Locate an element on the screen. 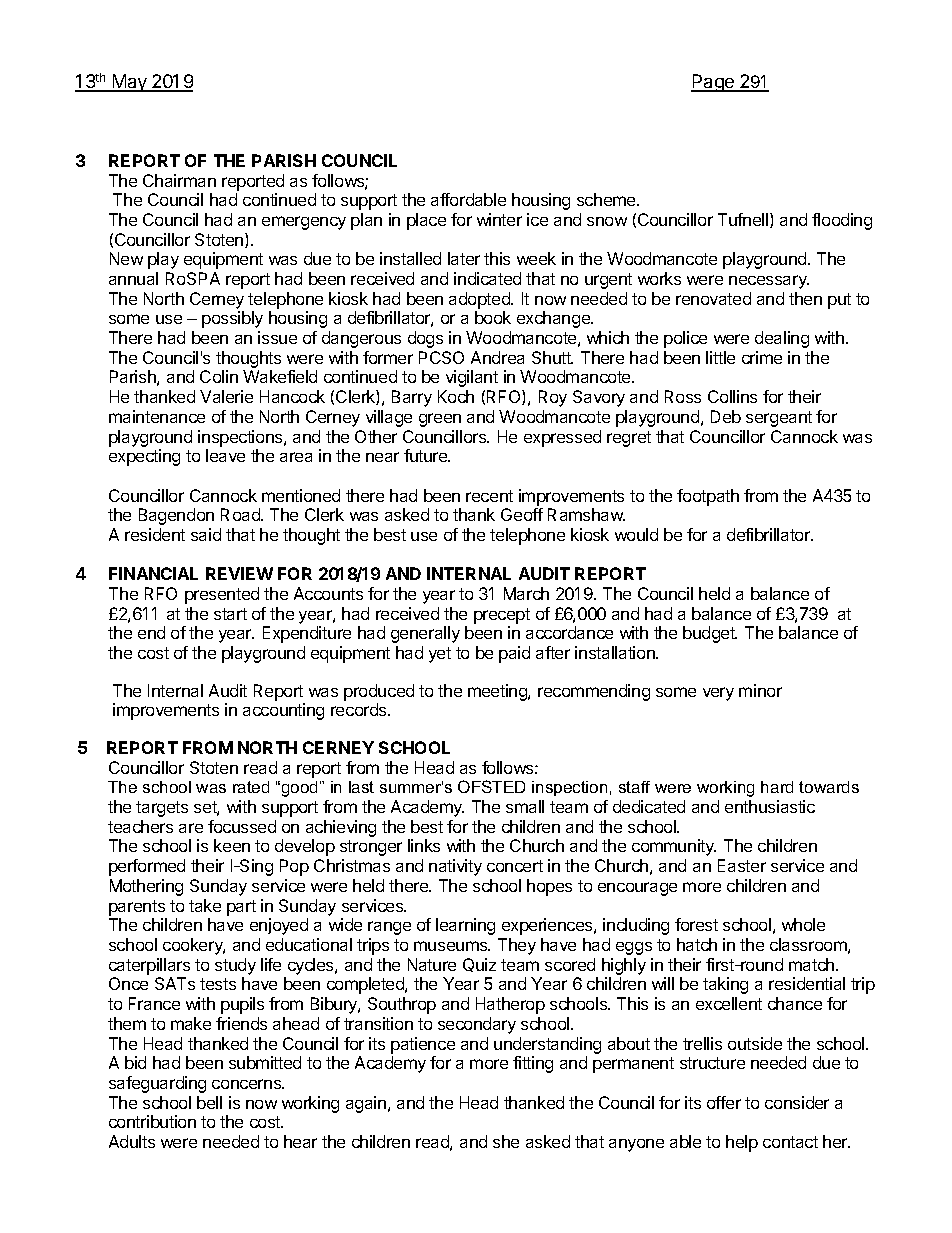 This screenshot has width=952, height=1233. nativity is located at coordinates (455, 867).
